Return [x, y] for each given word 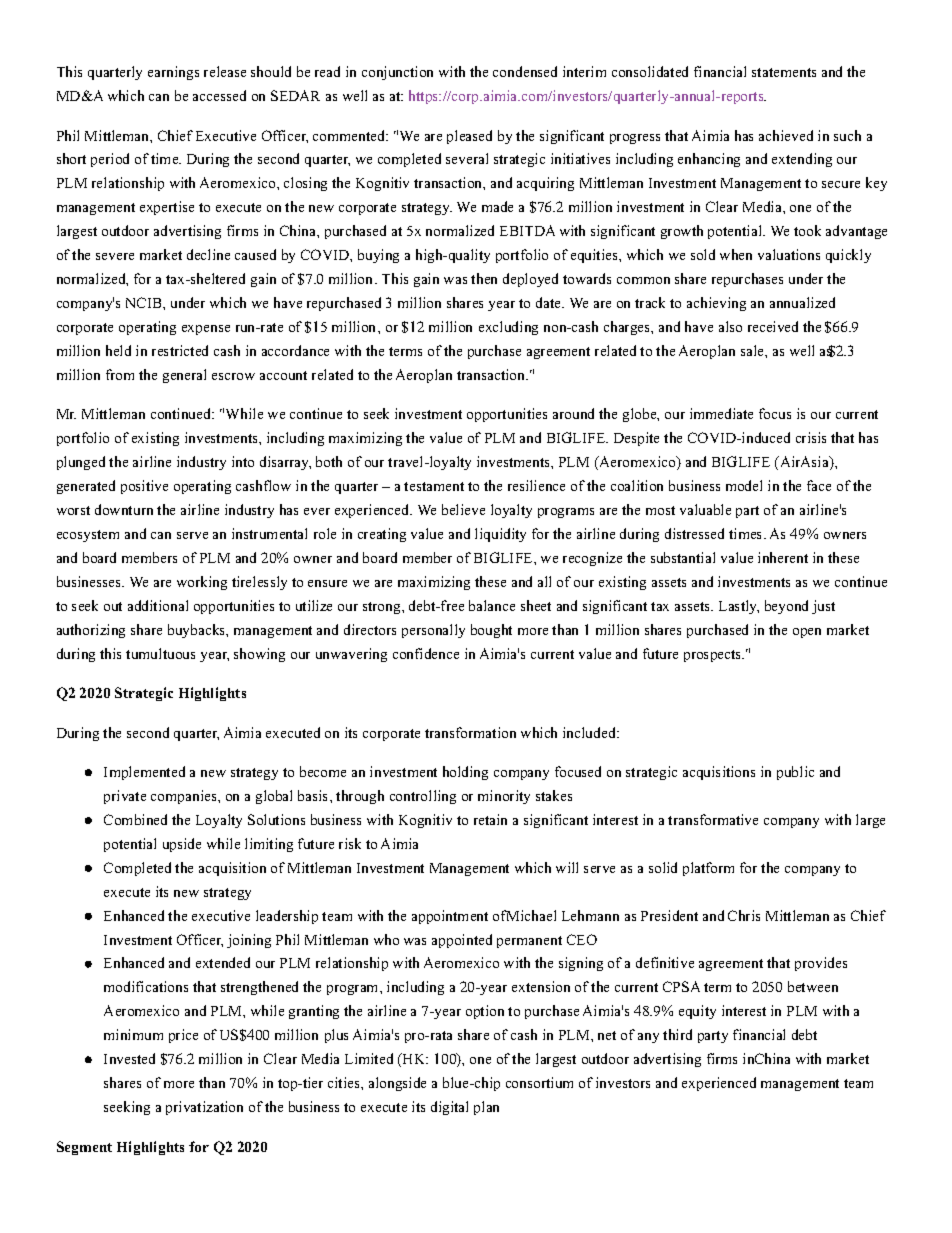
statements [784, 72]
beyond [786, 607]
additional [158, 605]
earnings [173, 73]
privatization [204, 1108]
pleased [469, 137]
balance [492, 605]
